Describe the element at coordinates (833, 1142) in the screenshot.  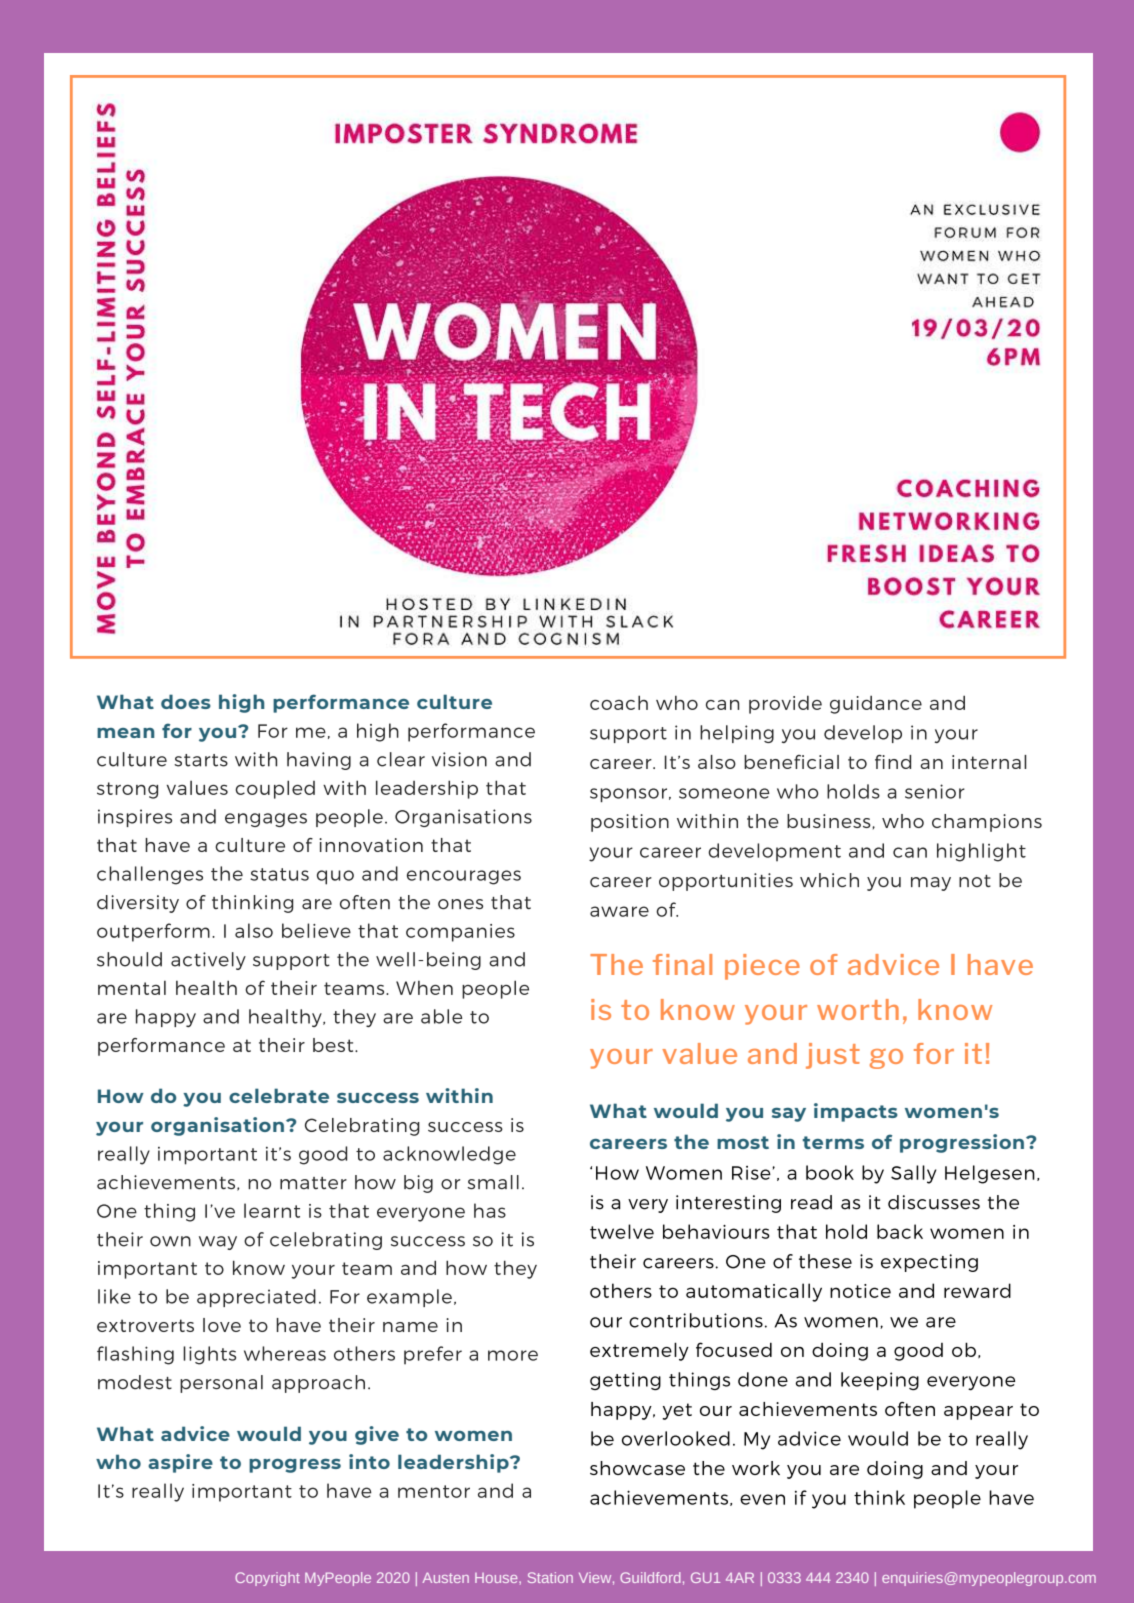
I see `terms` at that location.
